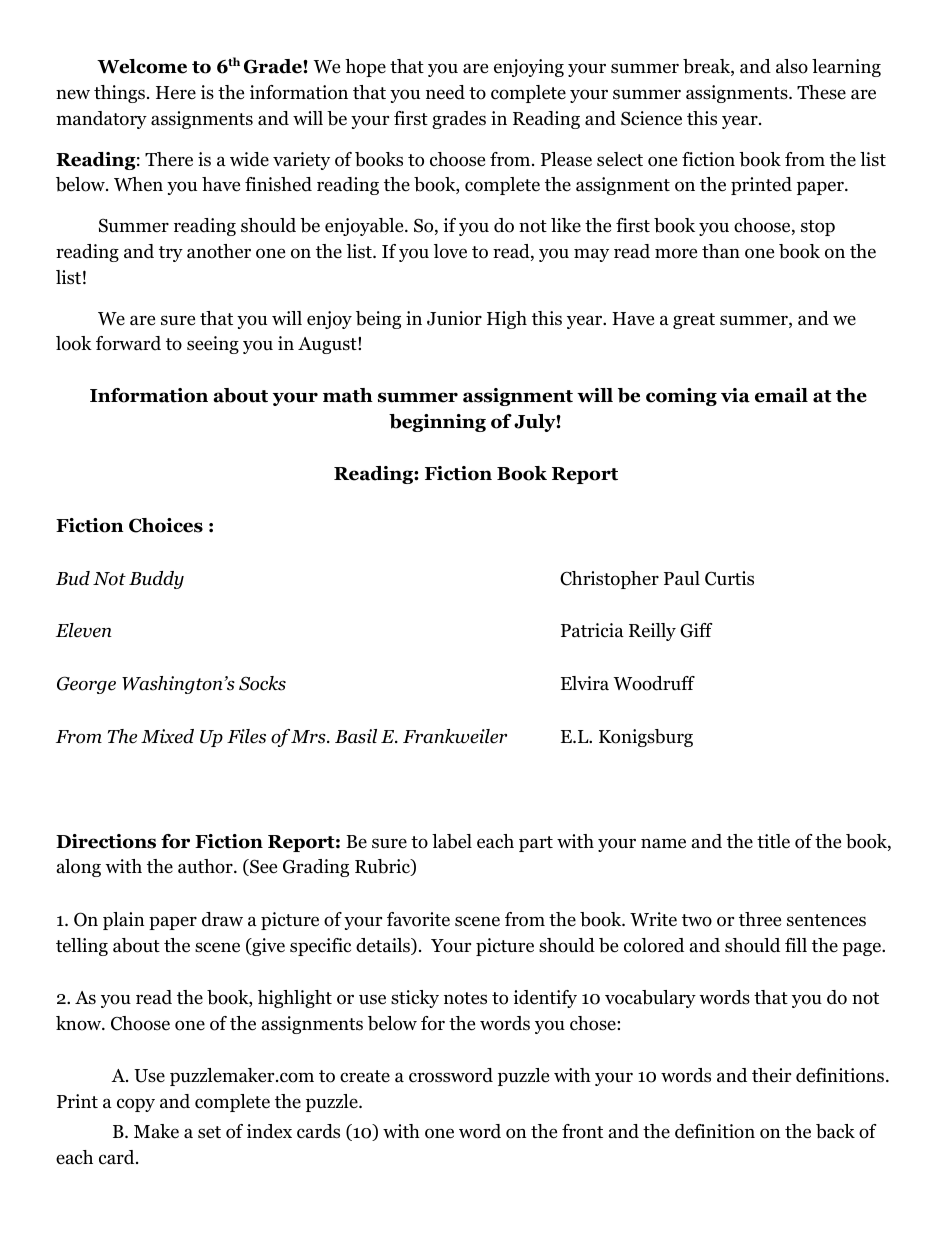 Image resolution: width=952 pixels, height=1233 pixels. I want to click on Buddy, so click(156, 580).
